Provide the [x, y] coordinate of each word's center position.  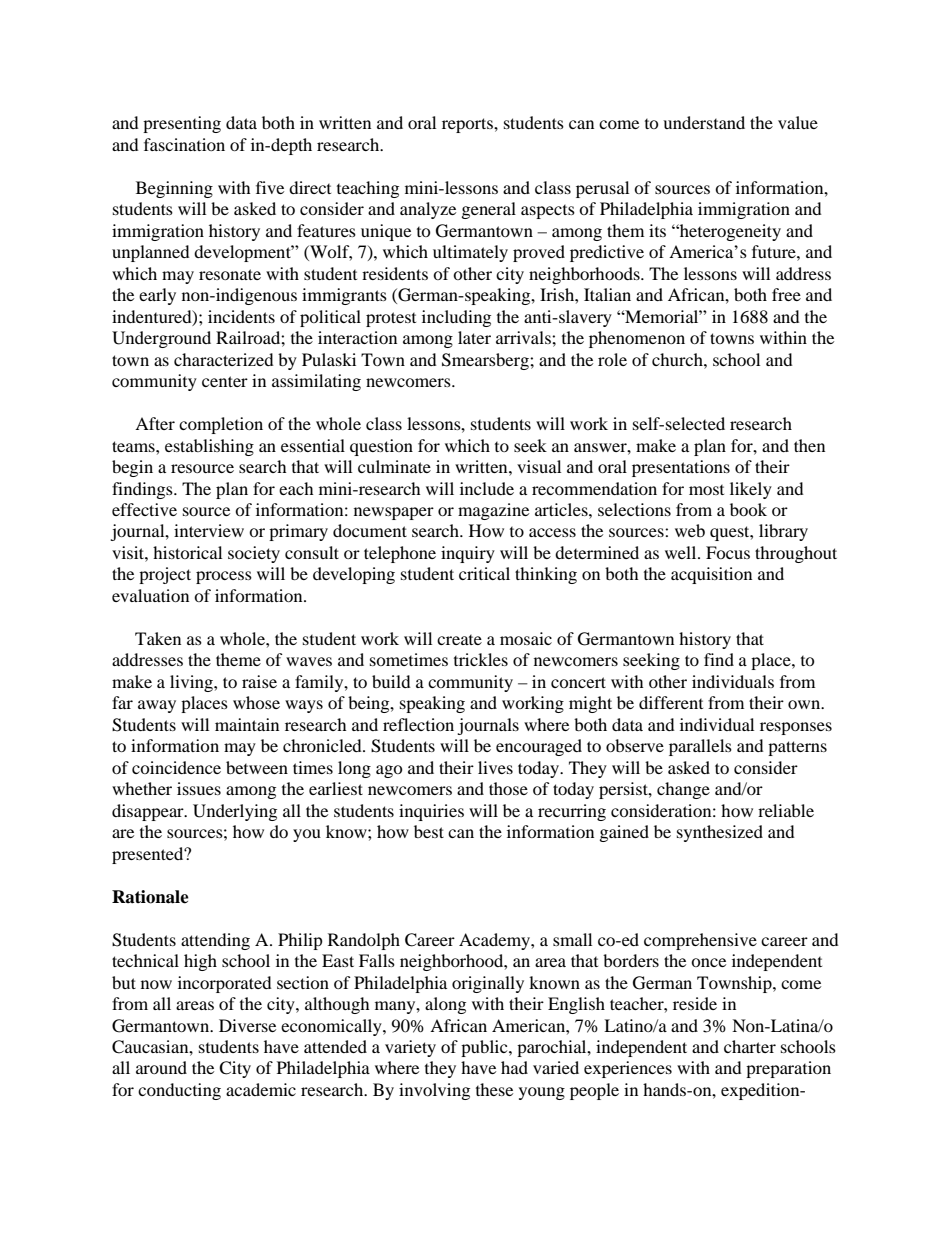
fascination [184, 144]
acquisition [711, 575]
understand [704, 122]
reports [468, 125]
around [161, 1067]
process [224, 577]
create [459, 640]
